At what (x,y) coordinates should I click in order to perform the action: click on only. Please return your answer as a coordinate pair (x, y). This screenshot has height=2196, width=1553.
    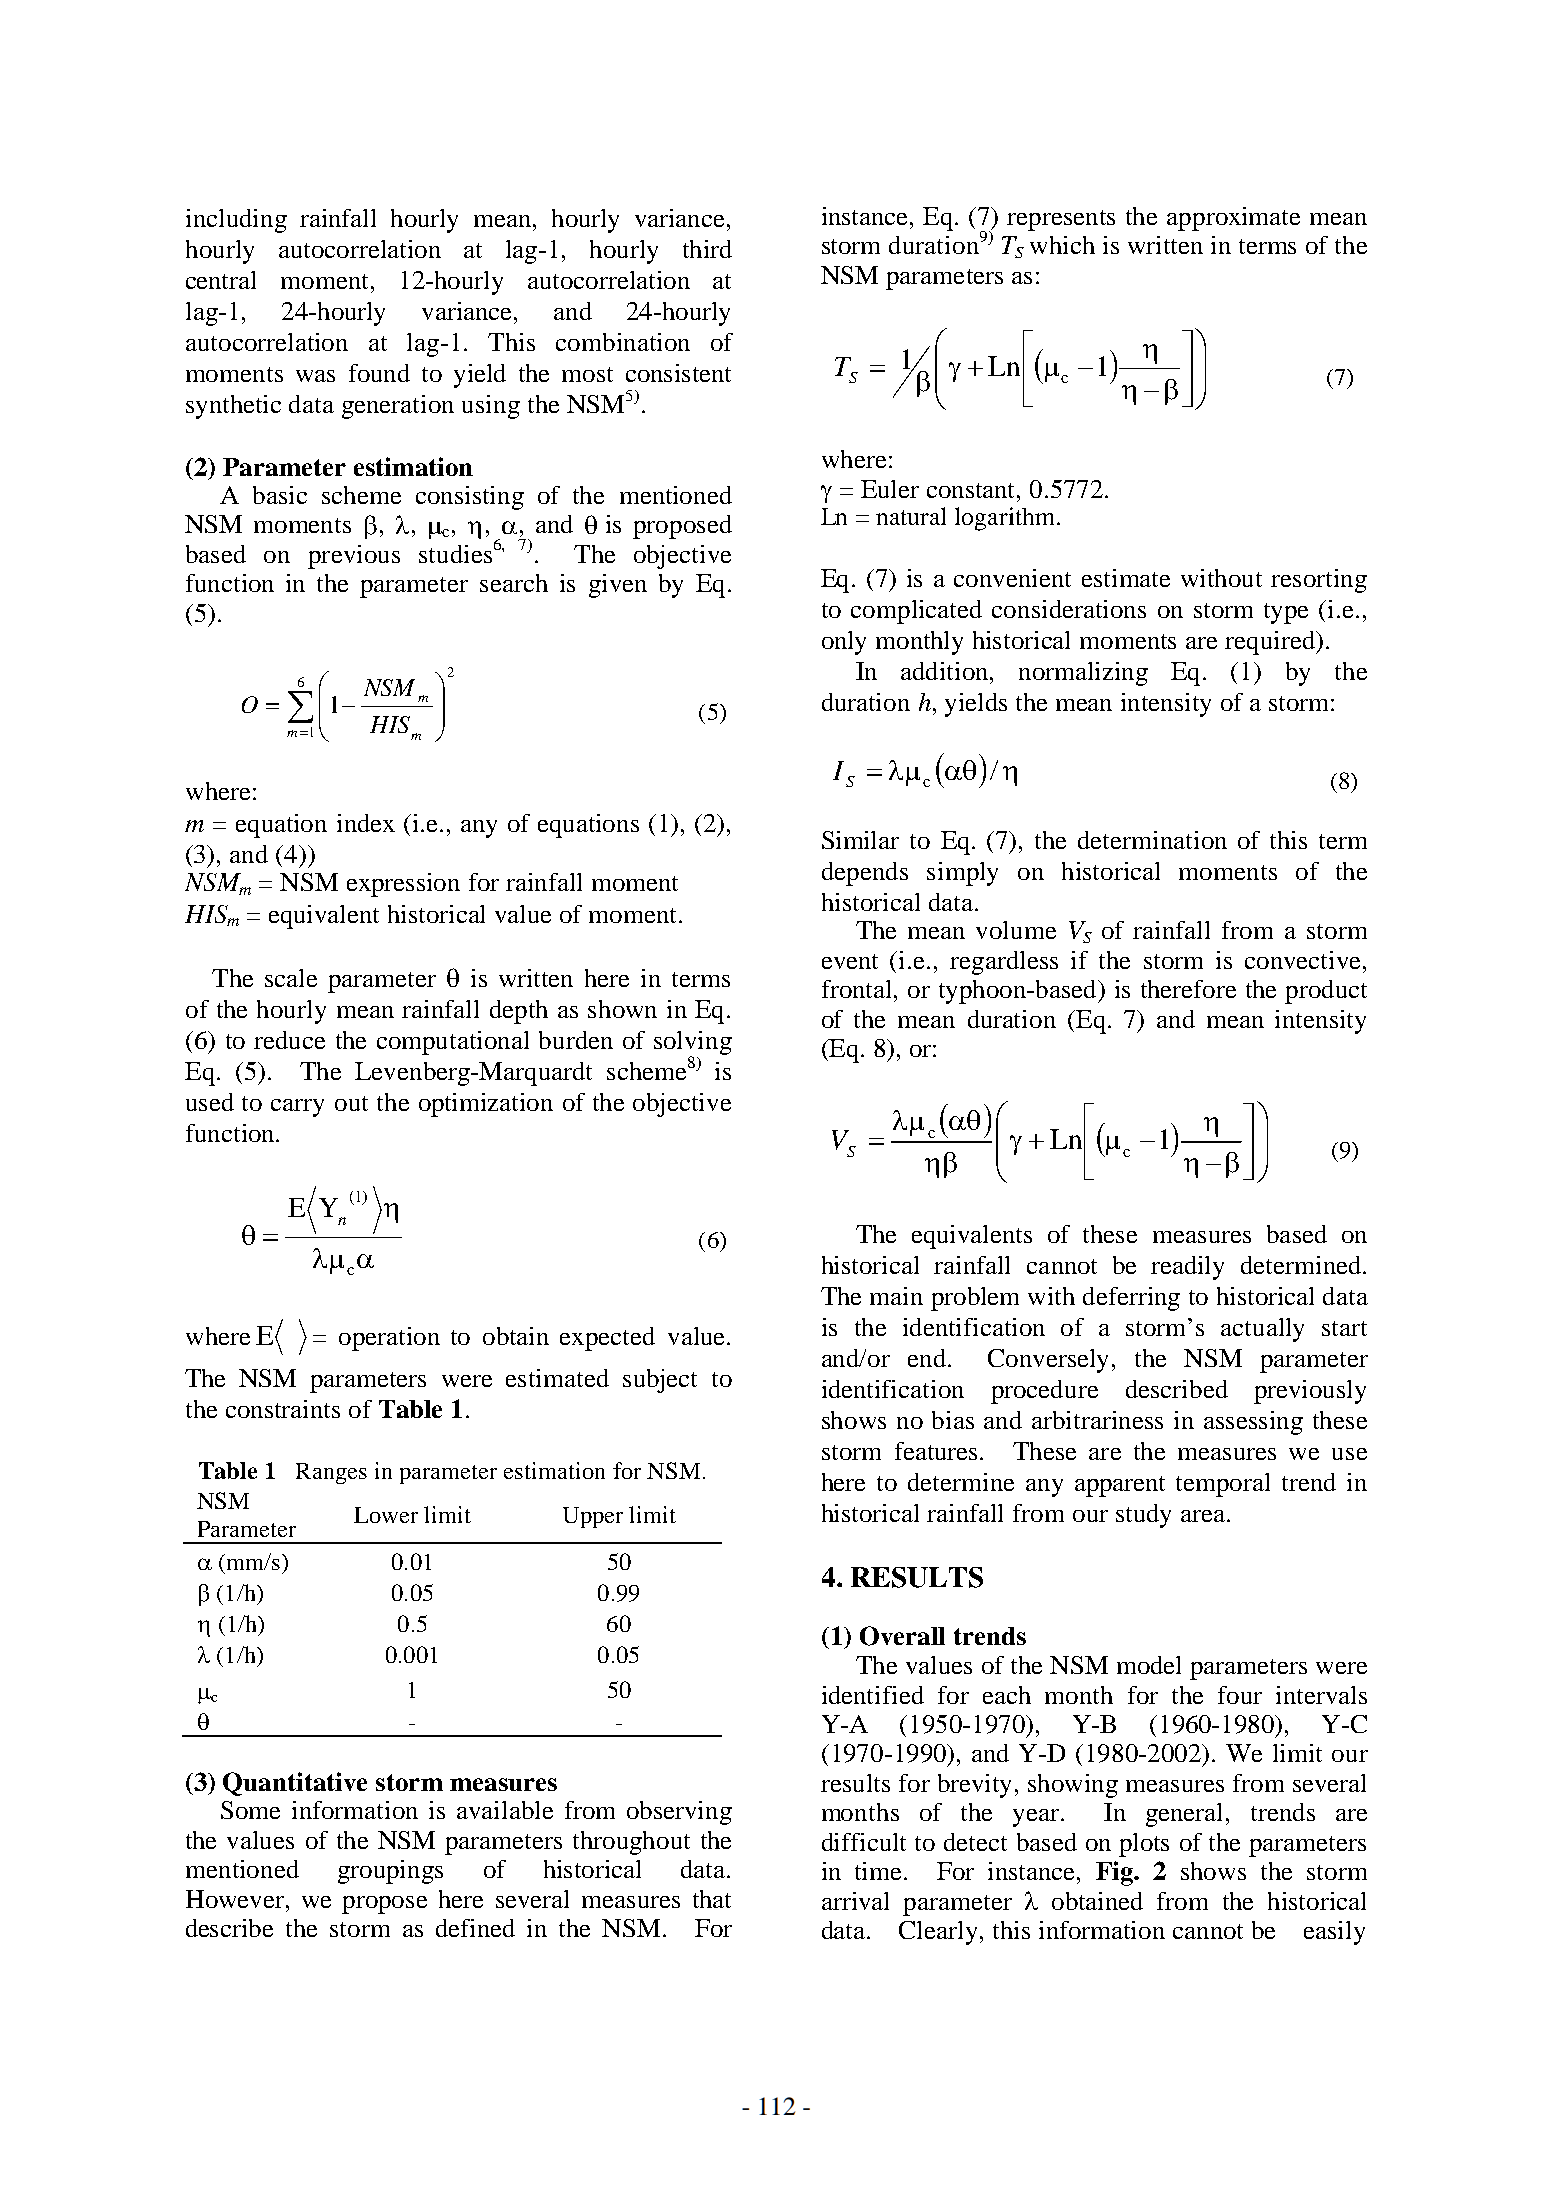
    Looking at the image, I should click on (844, 643).
